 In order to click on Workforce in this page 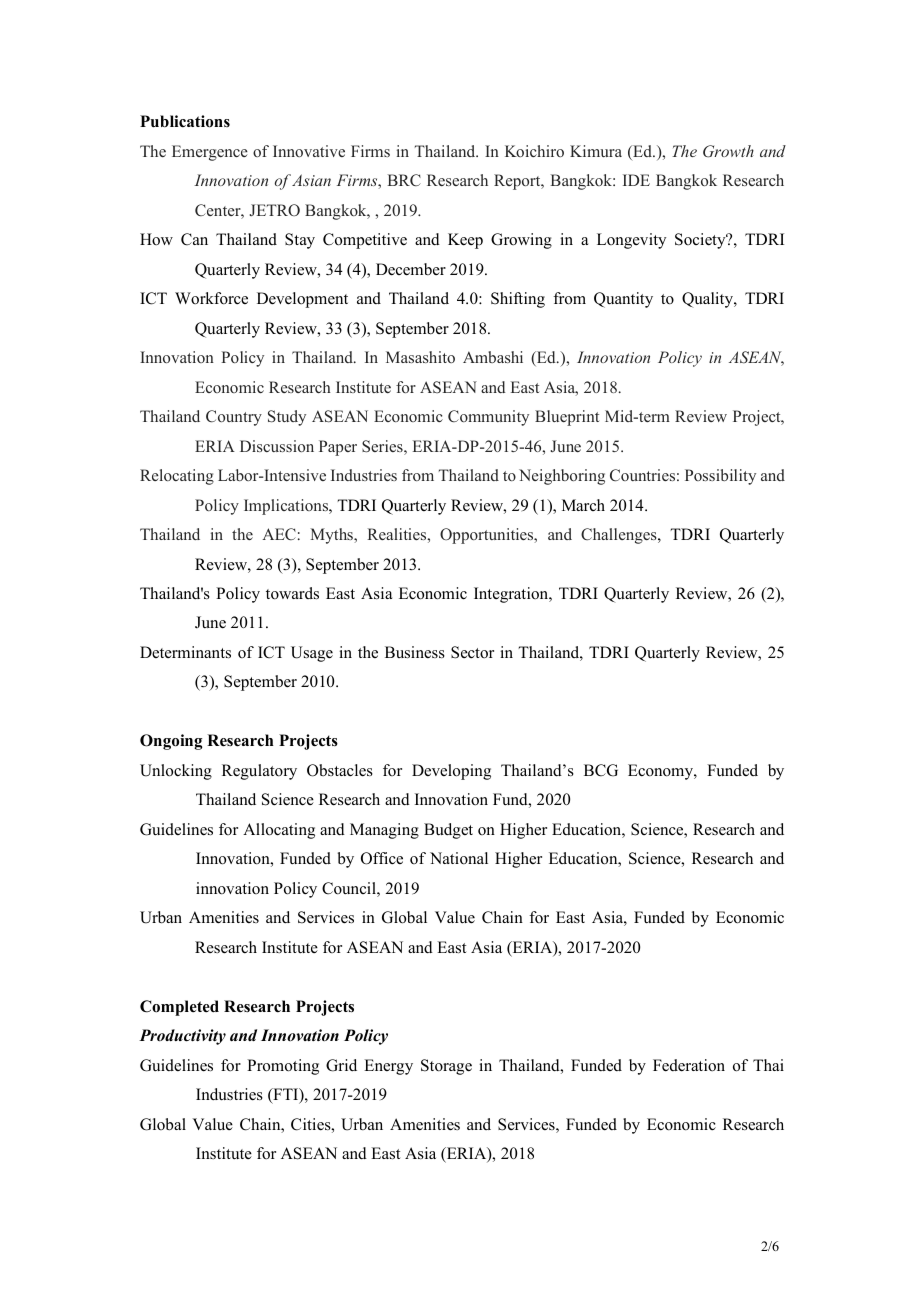, I will do `click(211, 298)`.
